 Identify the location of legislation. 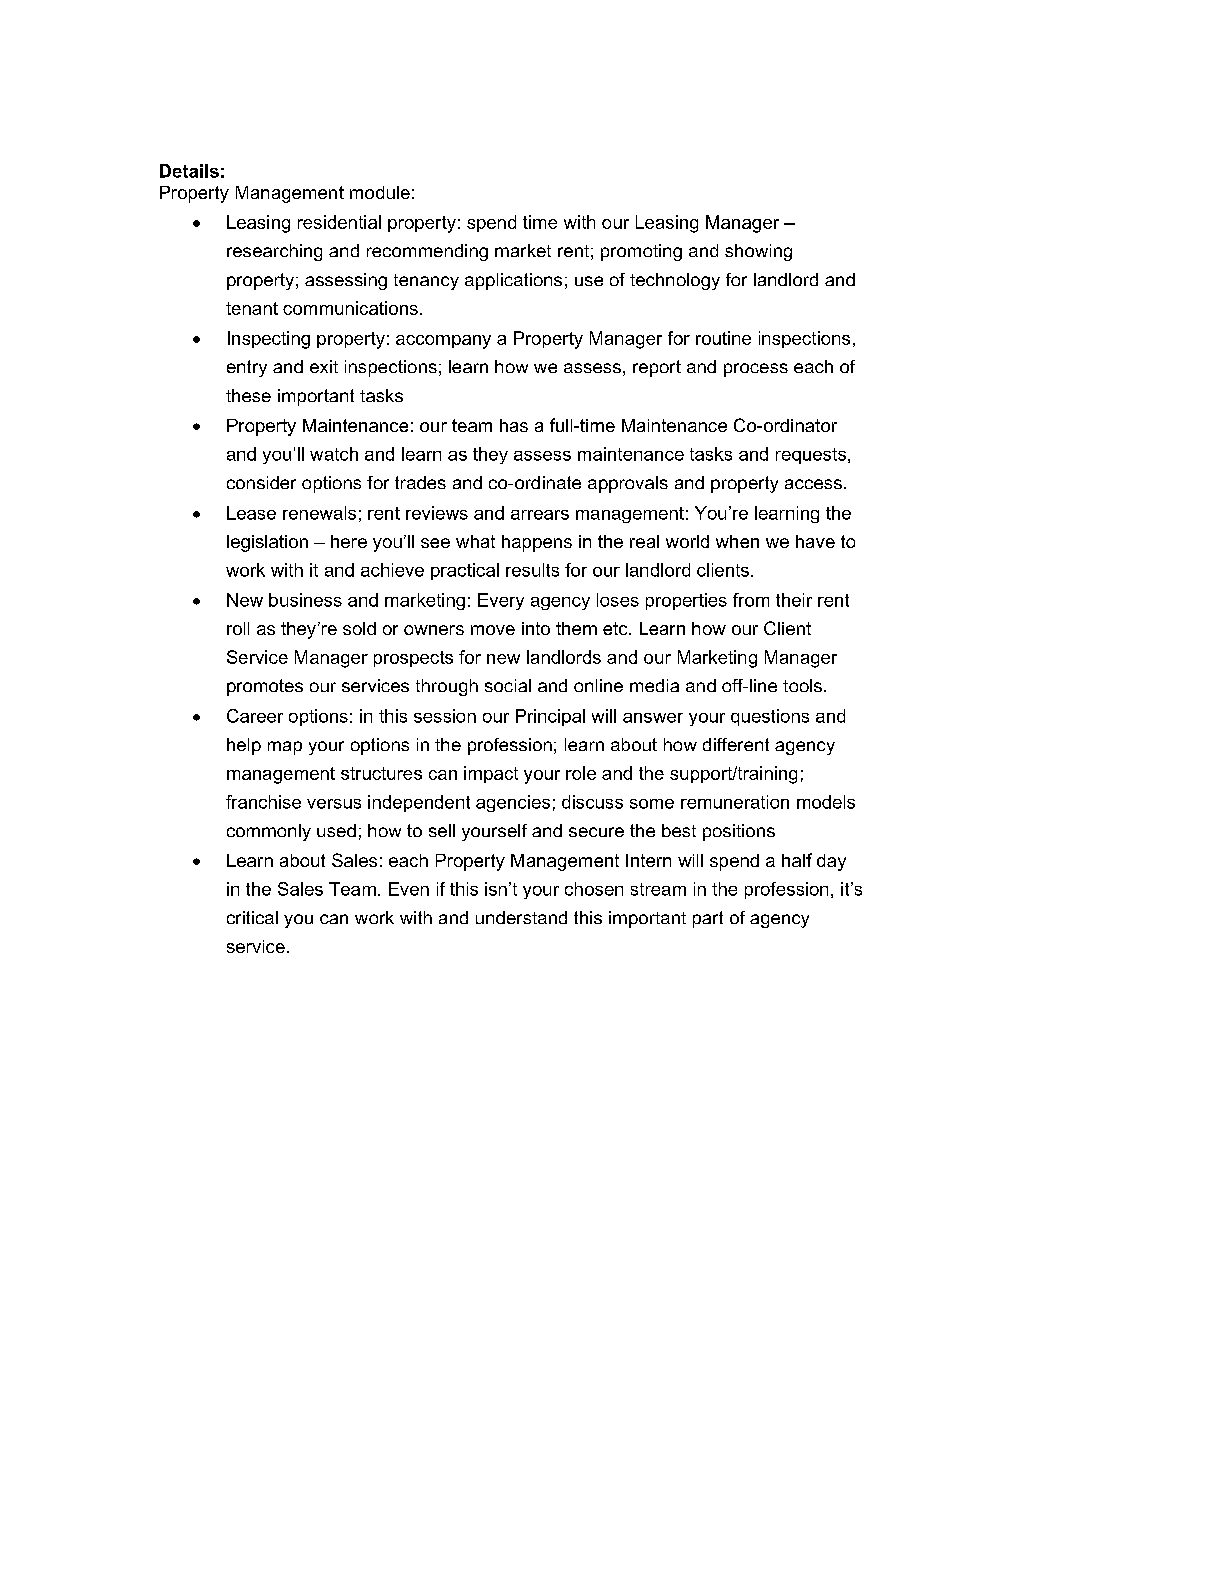
(267, 543).
